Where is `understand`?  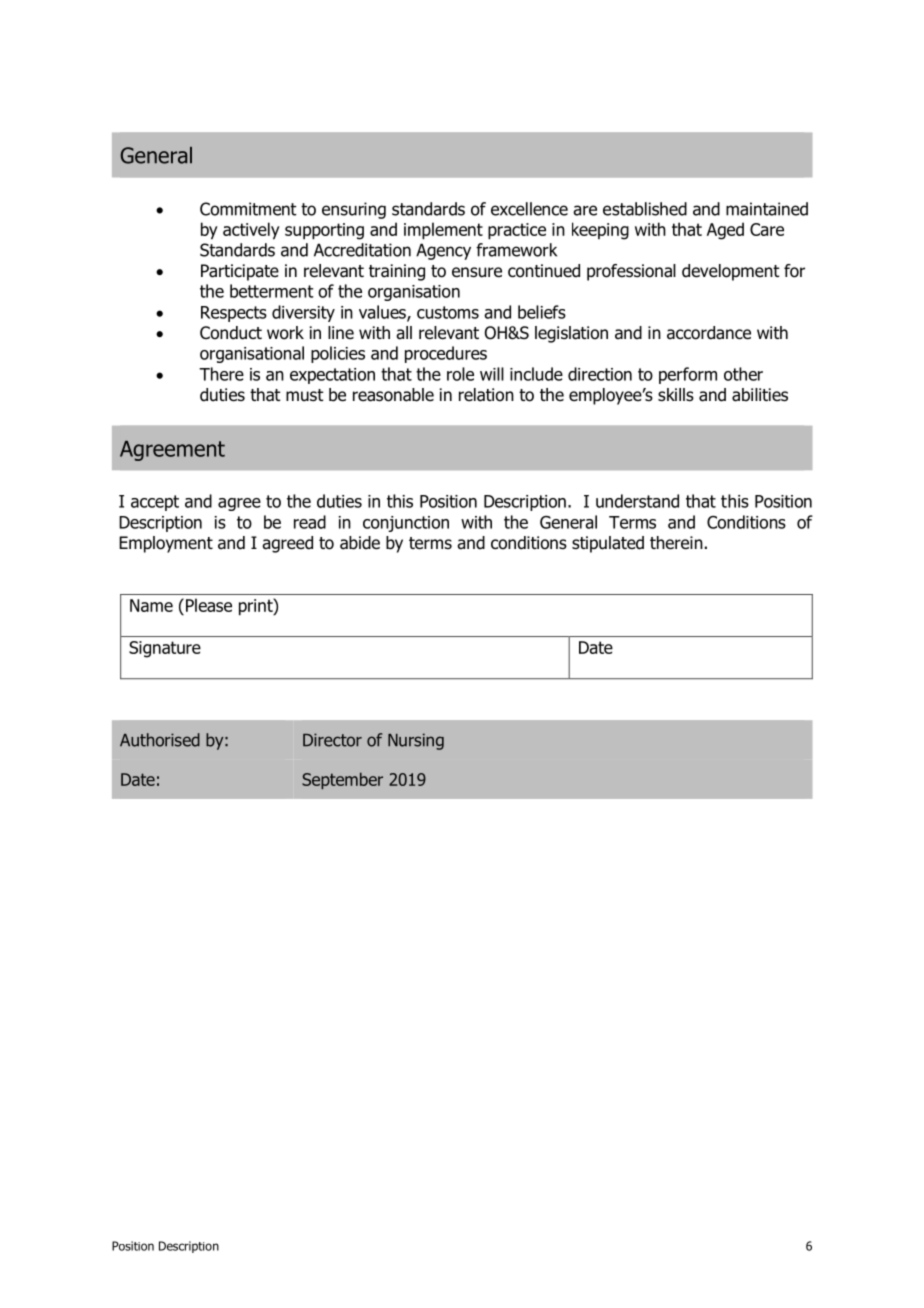 understand is located at coordinates (637, 501).
